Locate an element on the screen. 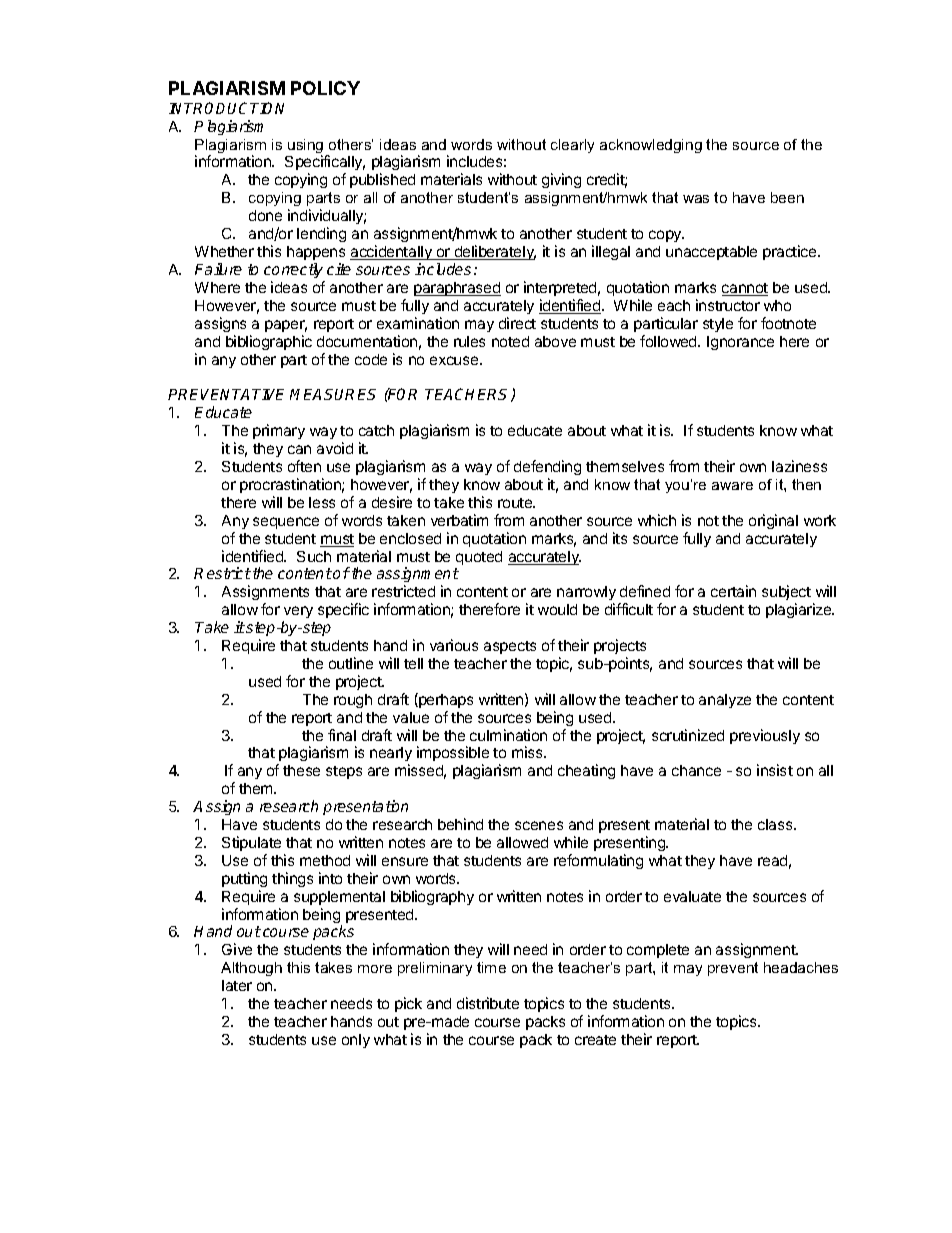 Image resolution: width=952 pixels, height=1233 pixels. using is located at coordinates (305, 147).
